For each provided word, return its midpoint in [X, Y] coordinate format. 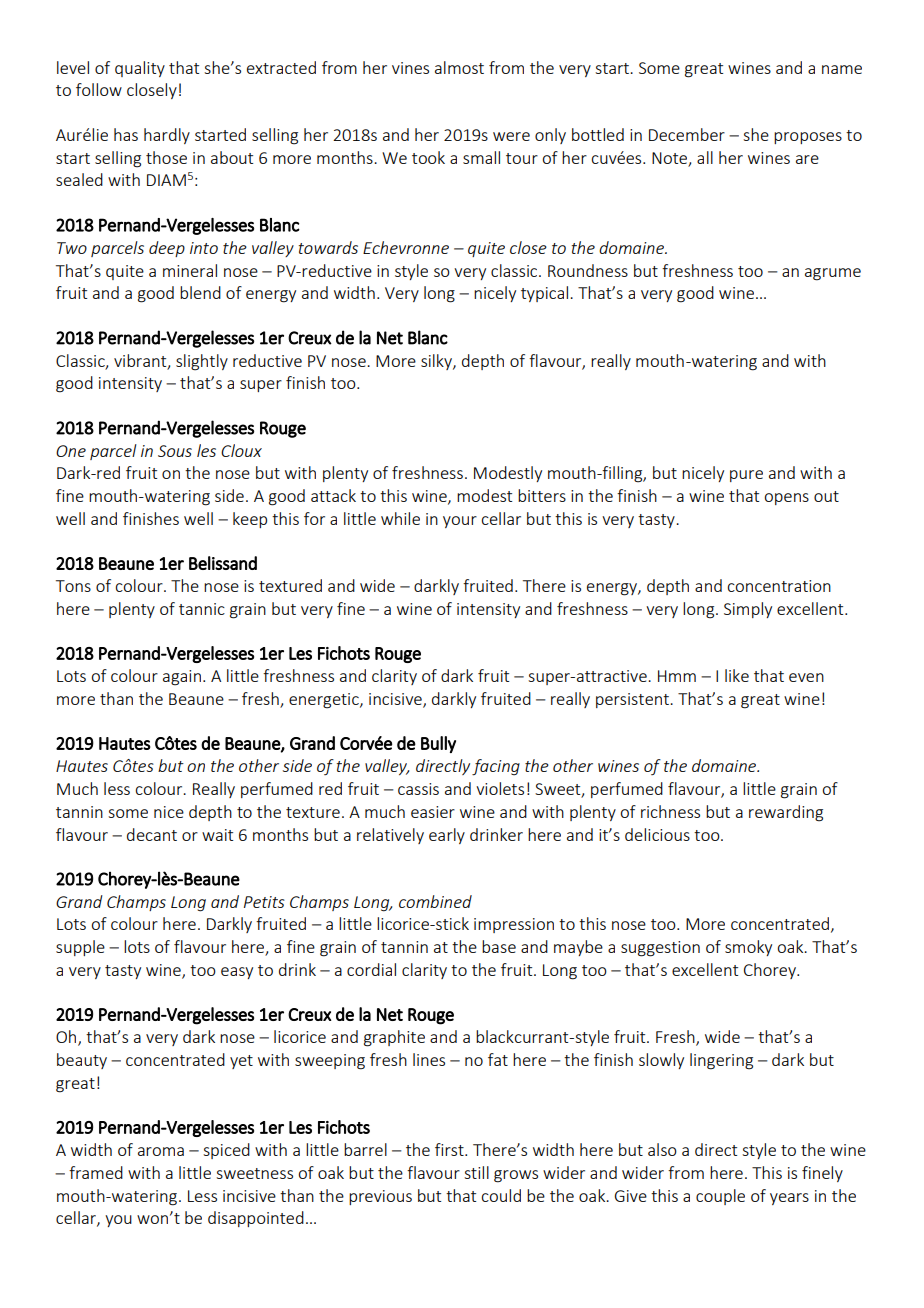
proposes [808, 138]
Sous [175, 451]
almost [459, 67]
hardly [167, 136]
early [447, 836]
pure [746, 476]
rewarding [786, 813]
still [476, 1172]
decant [152, 834]
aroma [161, 1151]
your [460, 522]
